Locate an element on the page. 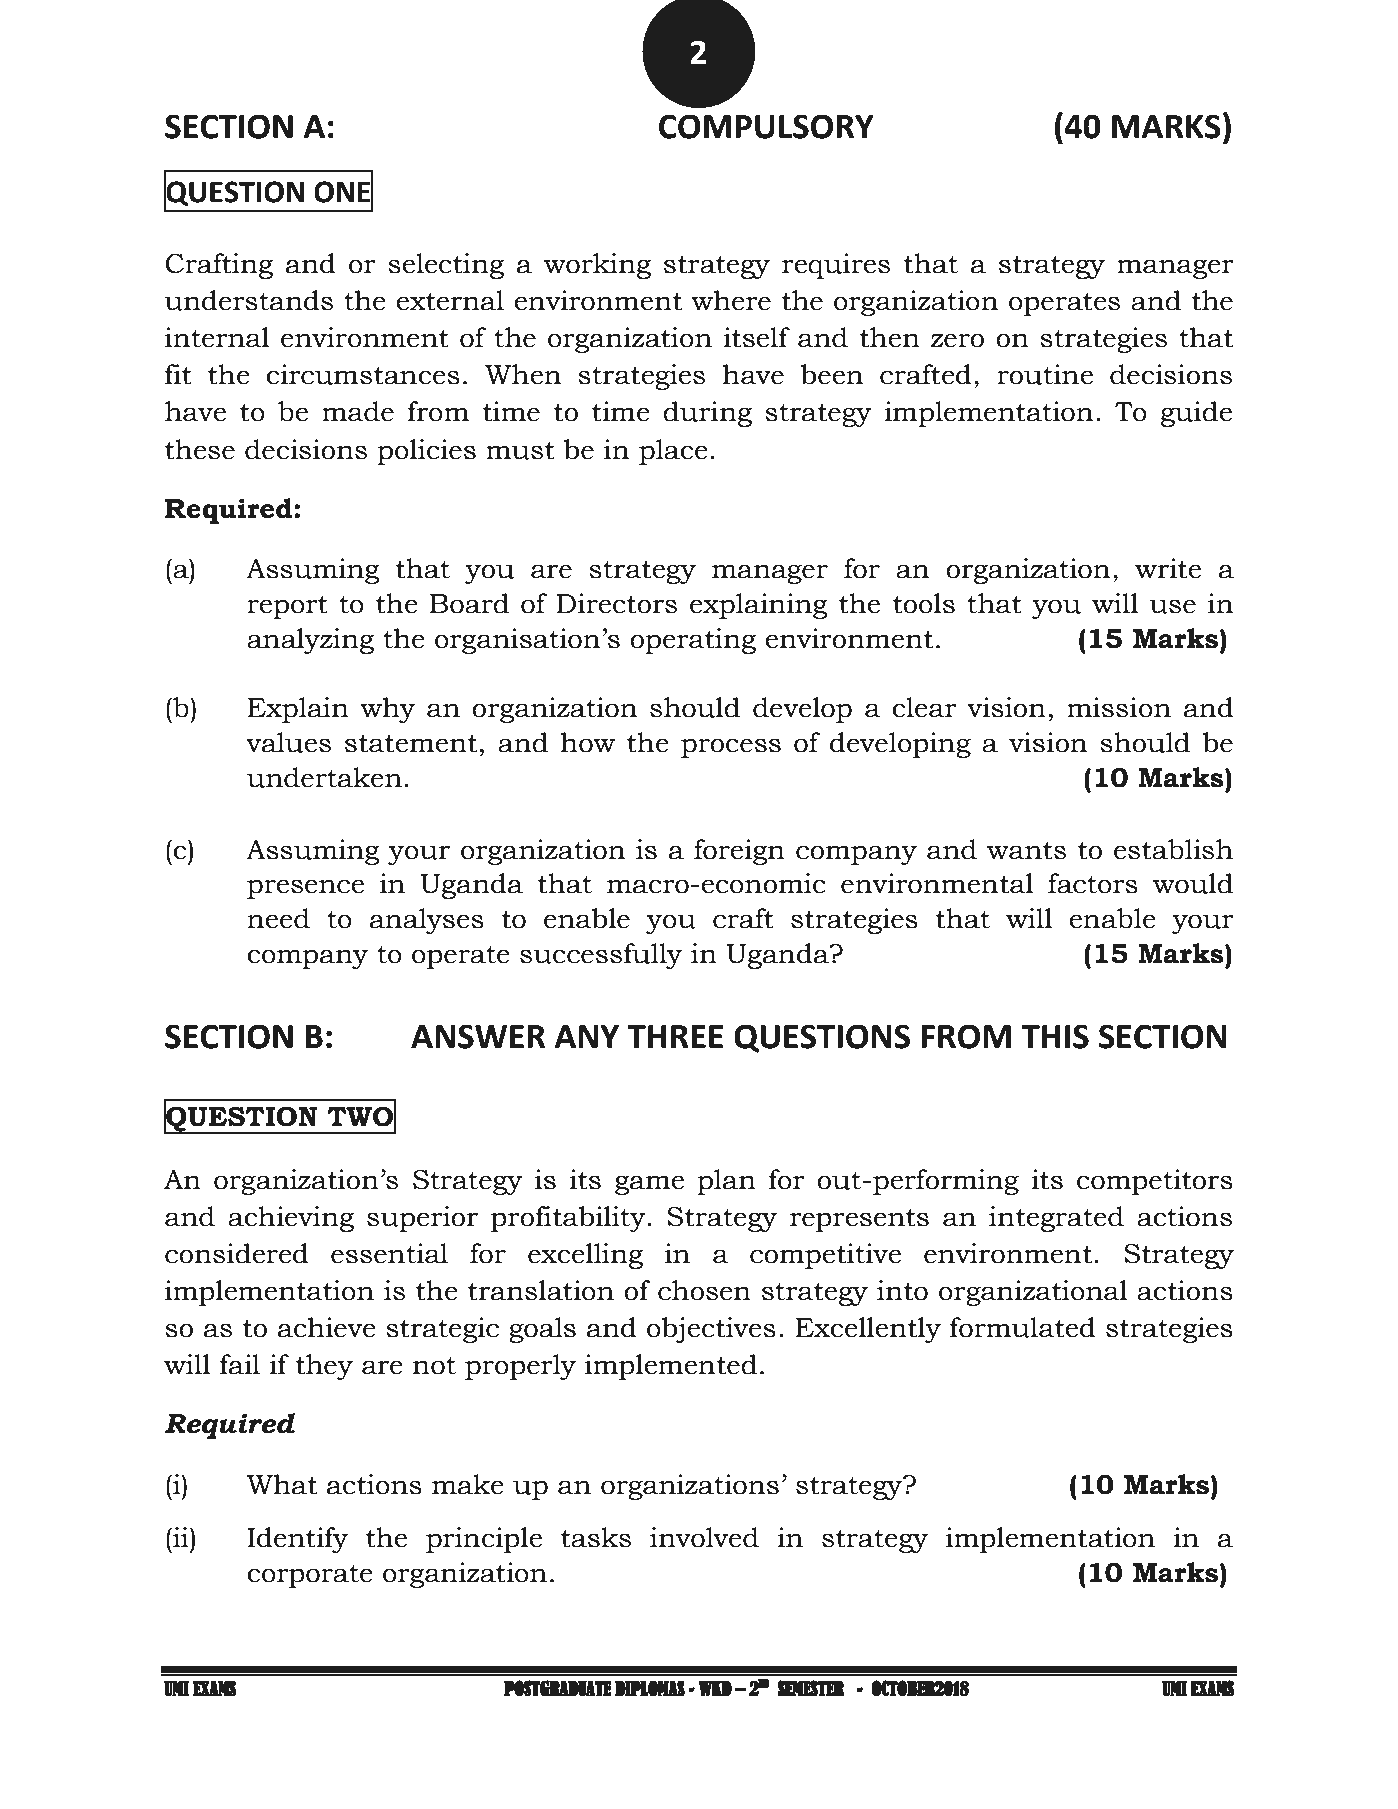 This image has height=1809, width=1398. presence is located at coordinates (305, 889).
